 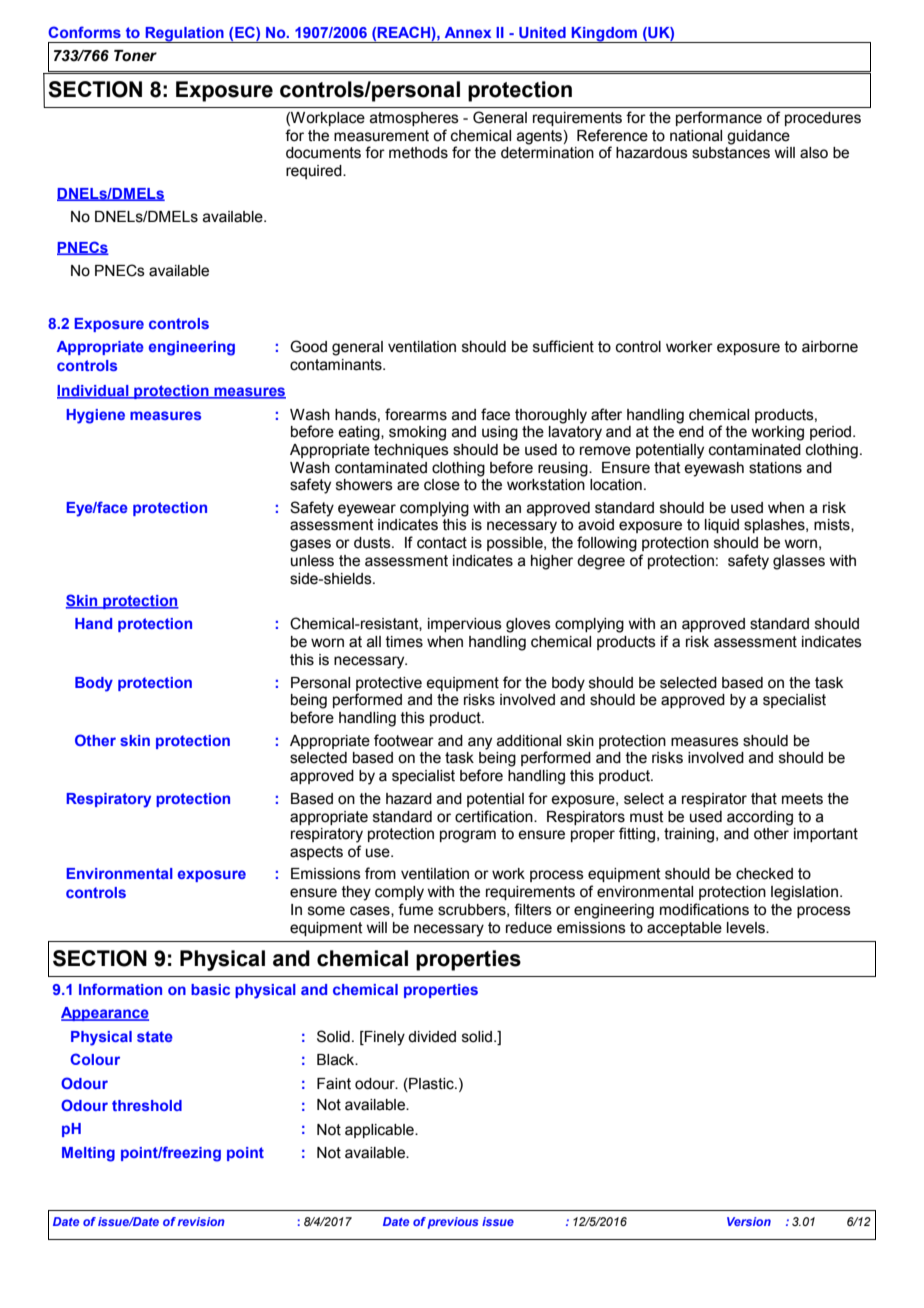 I want to click on Annex, so click(x=468, y=32).
